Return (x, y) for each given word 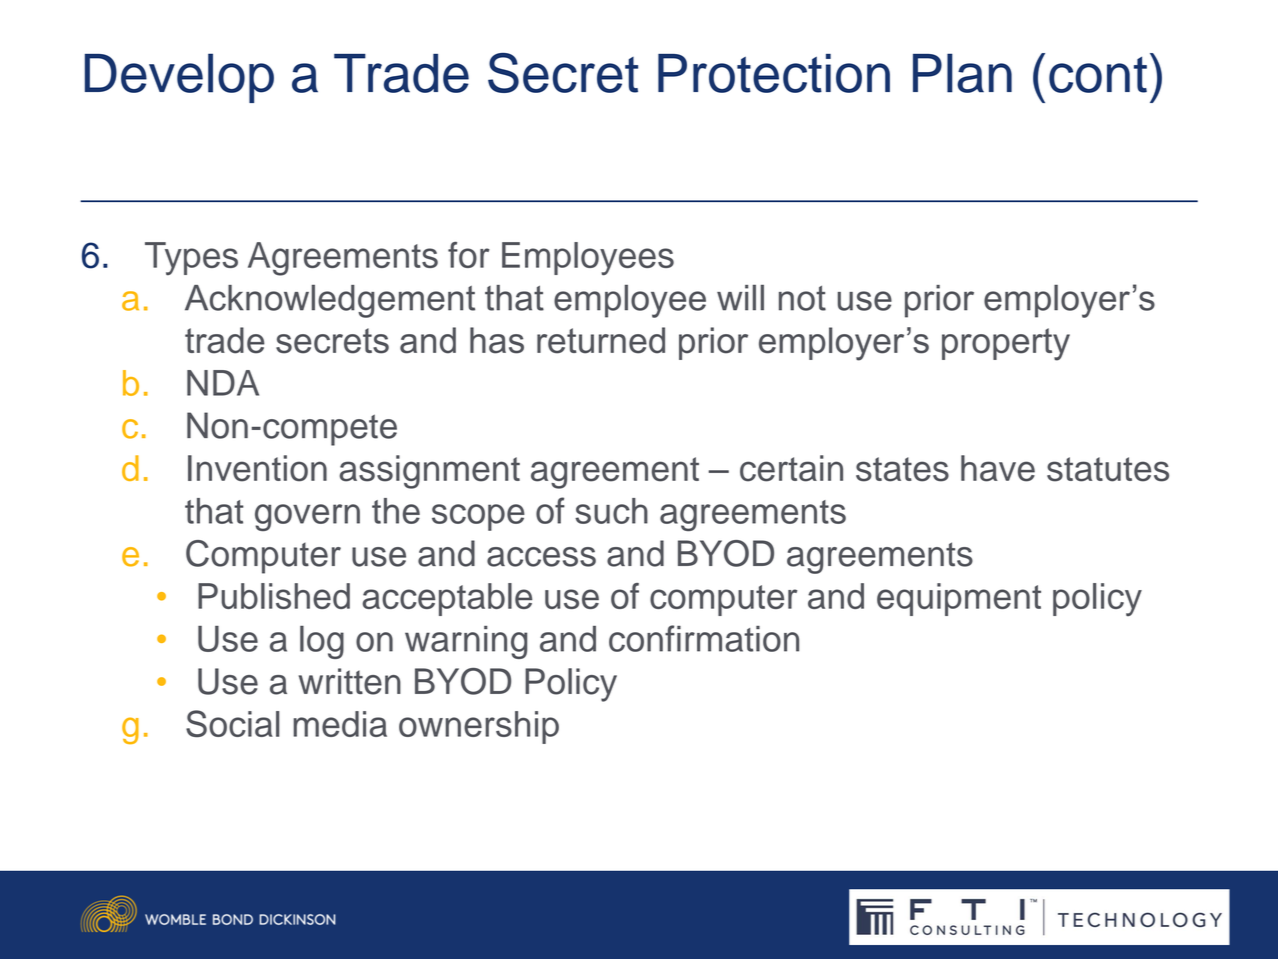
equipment (959, 599)
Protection (774, 73)
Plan (962, 73)
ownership (479, 727)
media (340, 724)
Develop (179, 78)
